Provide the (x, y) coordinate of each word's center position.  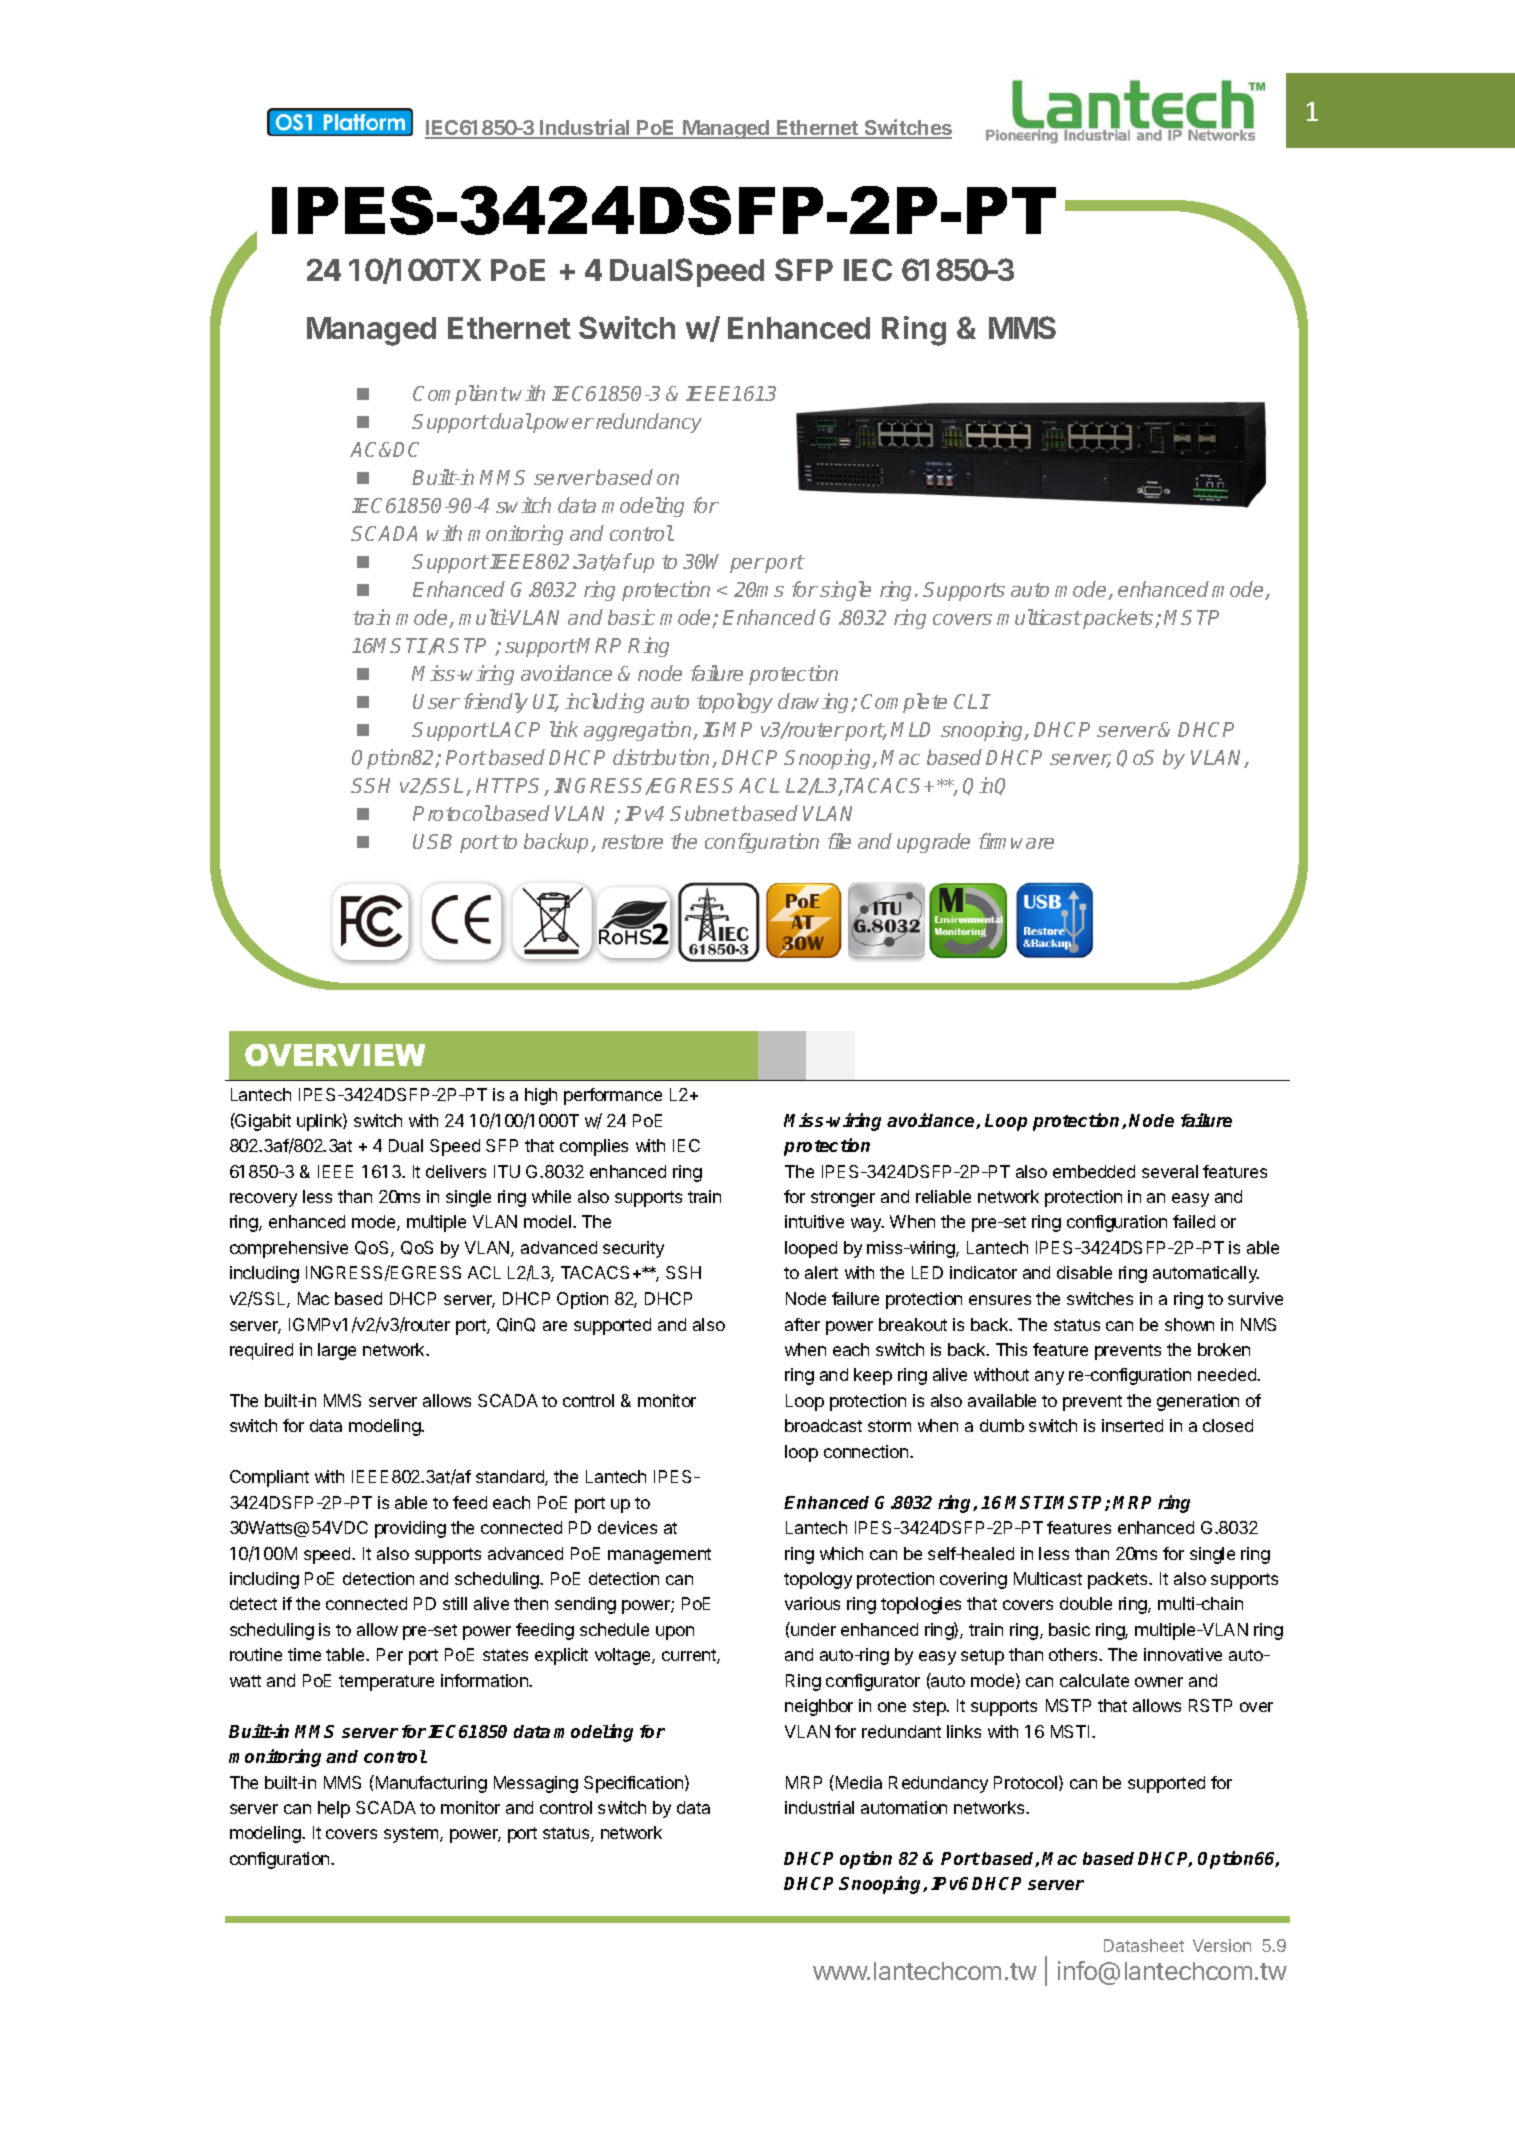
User (436, 701)
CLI (971, 701)
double (1086, 1603)
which (841, 1553)
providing (410, 1529)
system (412, 1835)
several (1170, 1171)
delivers (456, 1171)
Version (1222, 1945)
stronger (843, 1199)
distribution (663, 758)
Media (859, 1782)
